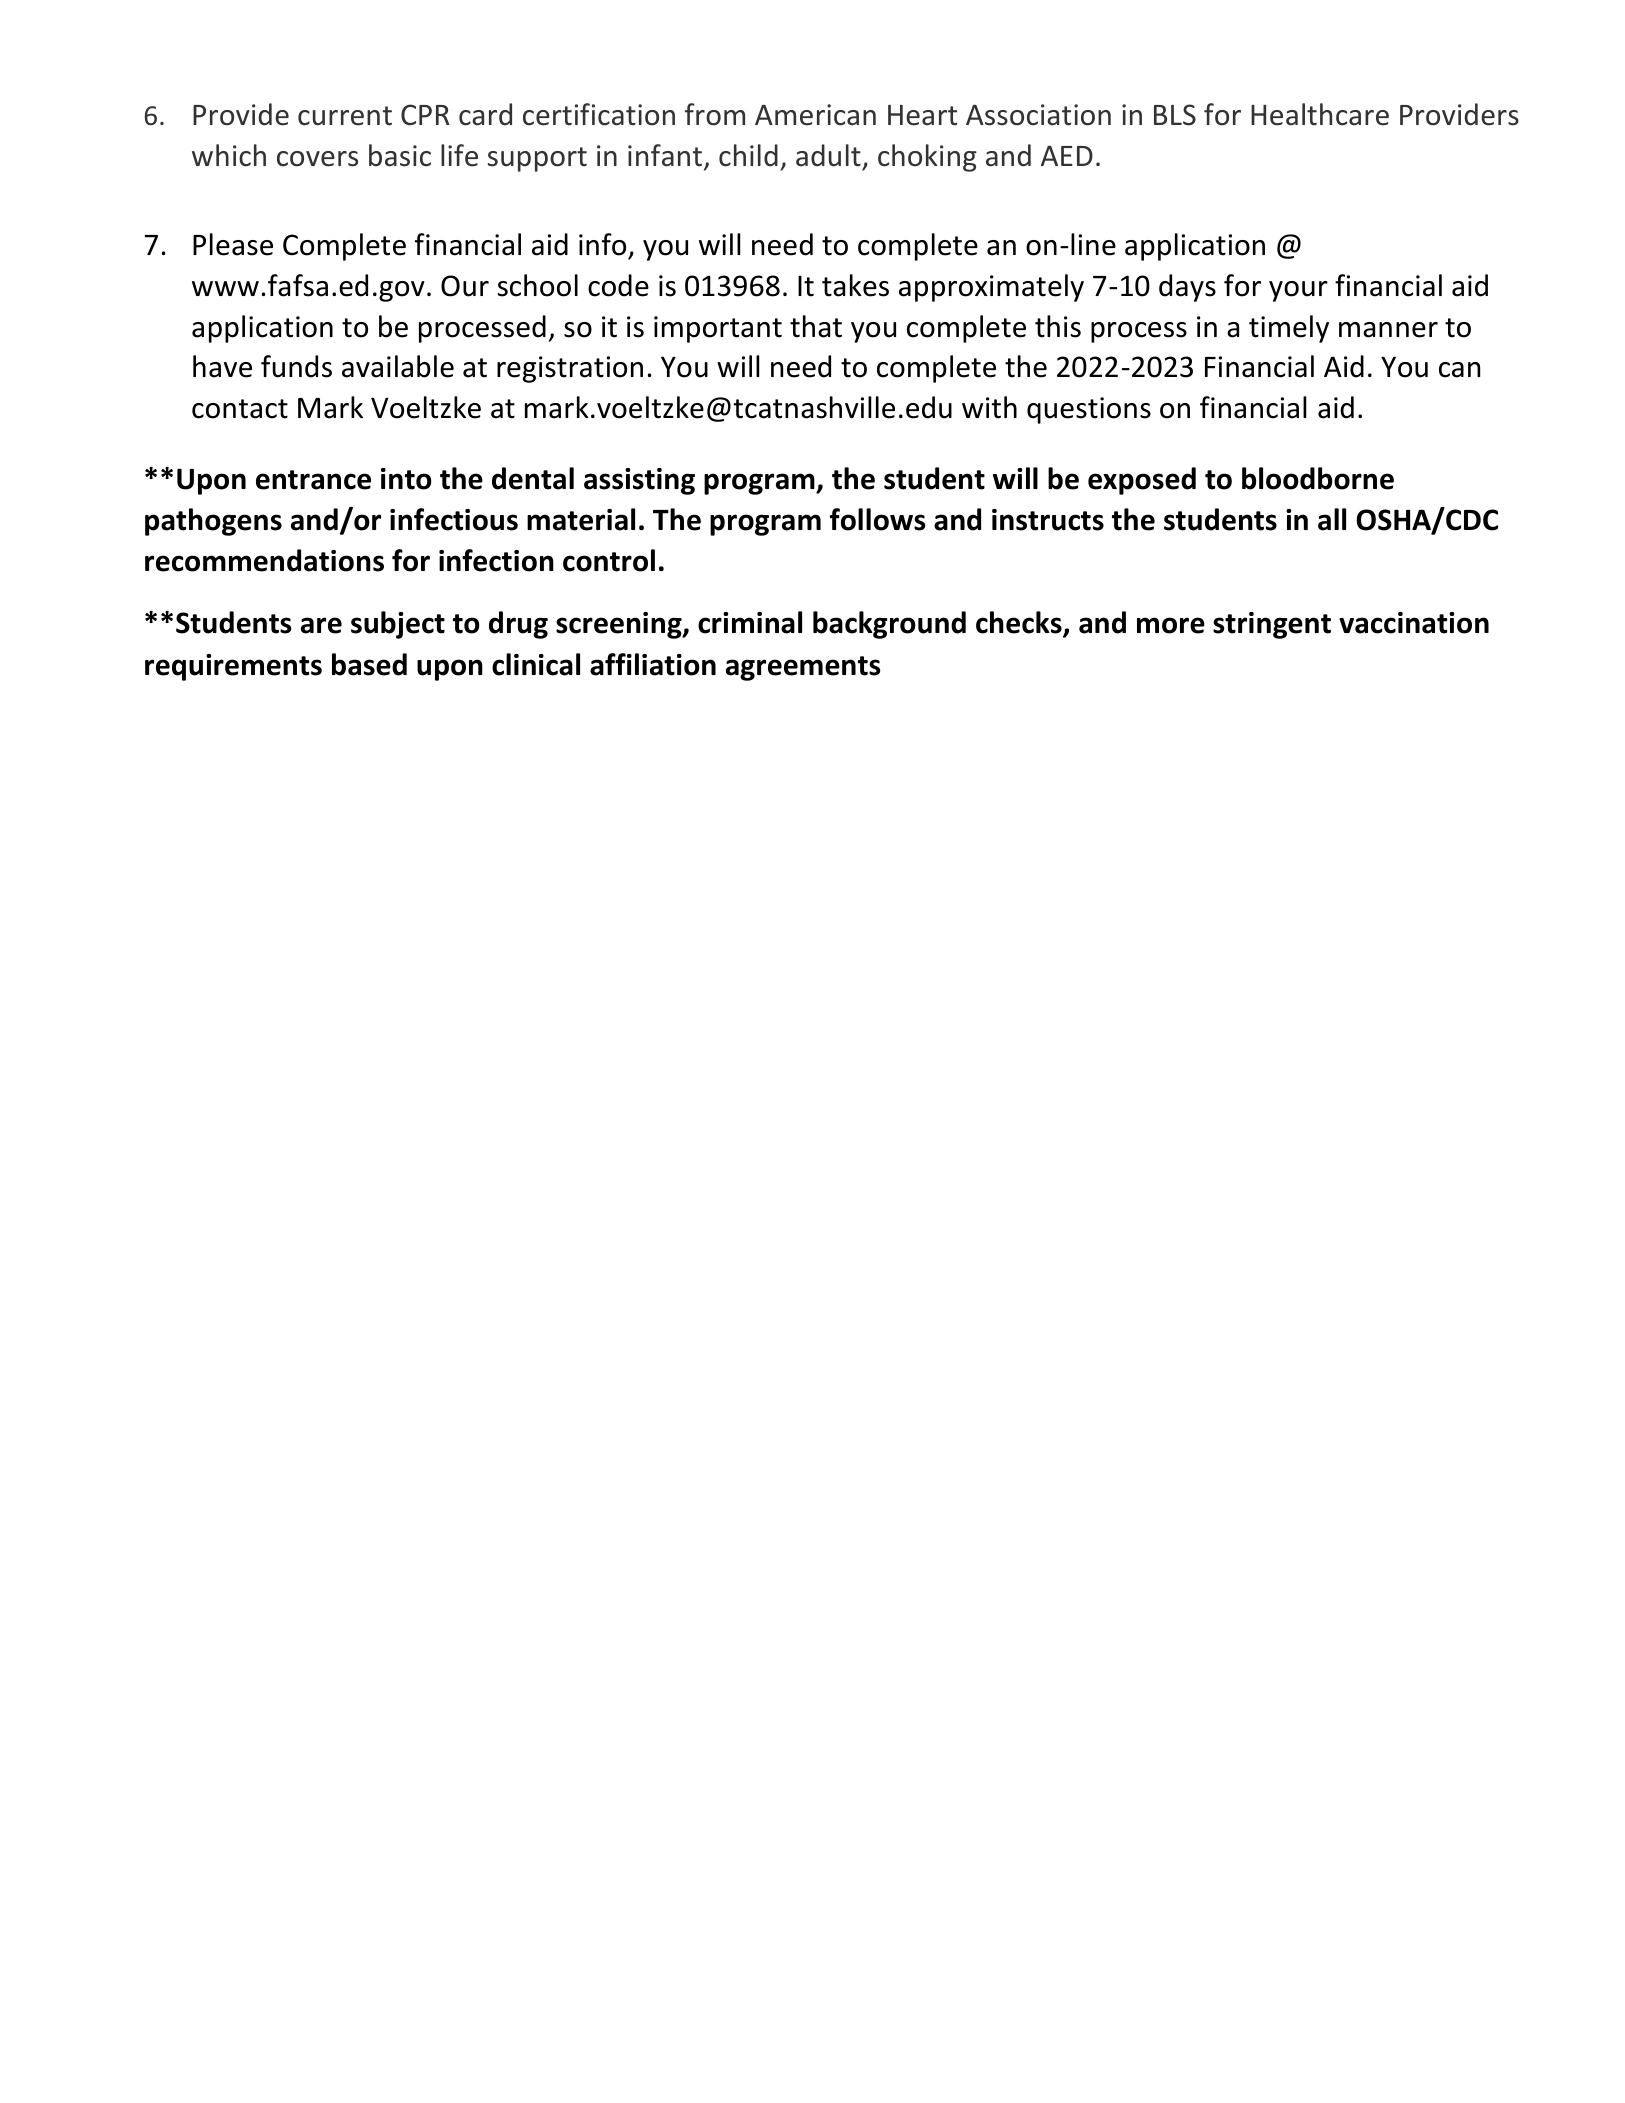 Image resolution: width=1625 pixels, height=2103 pixels. I want to click on assisting, so click(639, 481).
